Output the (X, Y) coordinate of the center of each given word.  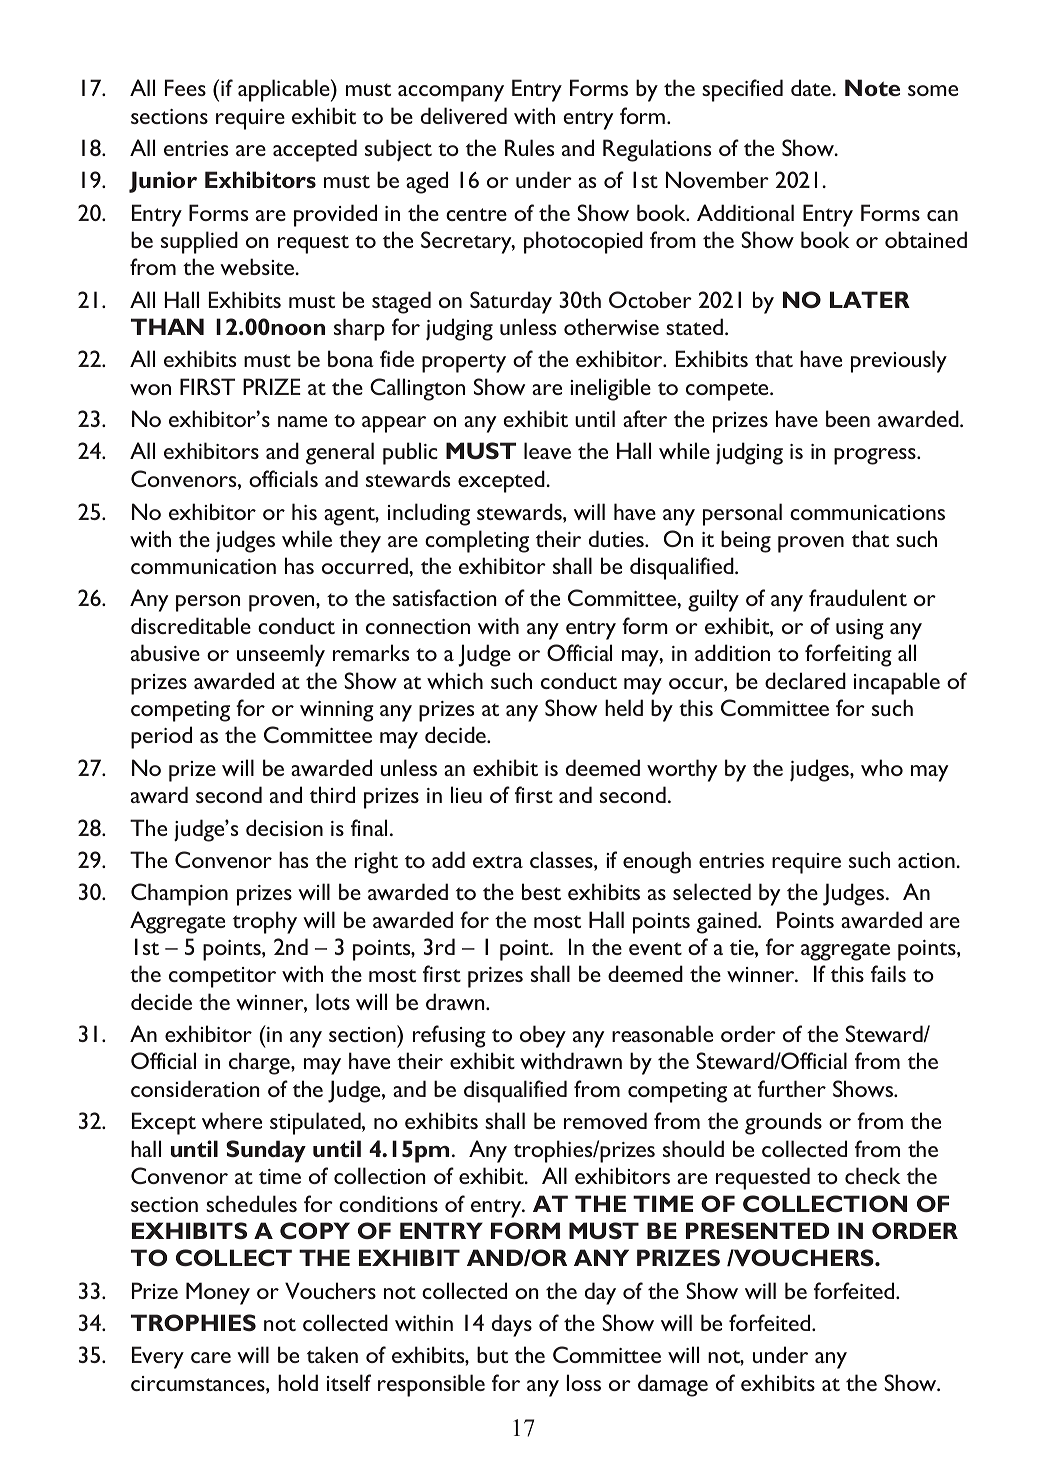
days (512, 1325)
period (161, 737)
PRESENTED (757, 1230)
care (211, 1357)
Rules (529, 147)
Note (872, 87)
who (882, 767)
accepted (315, 150)
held (624, 707)
